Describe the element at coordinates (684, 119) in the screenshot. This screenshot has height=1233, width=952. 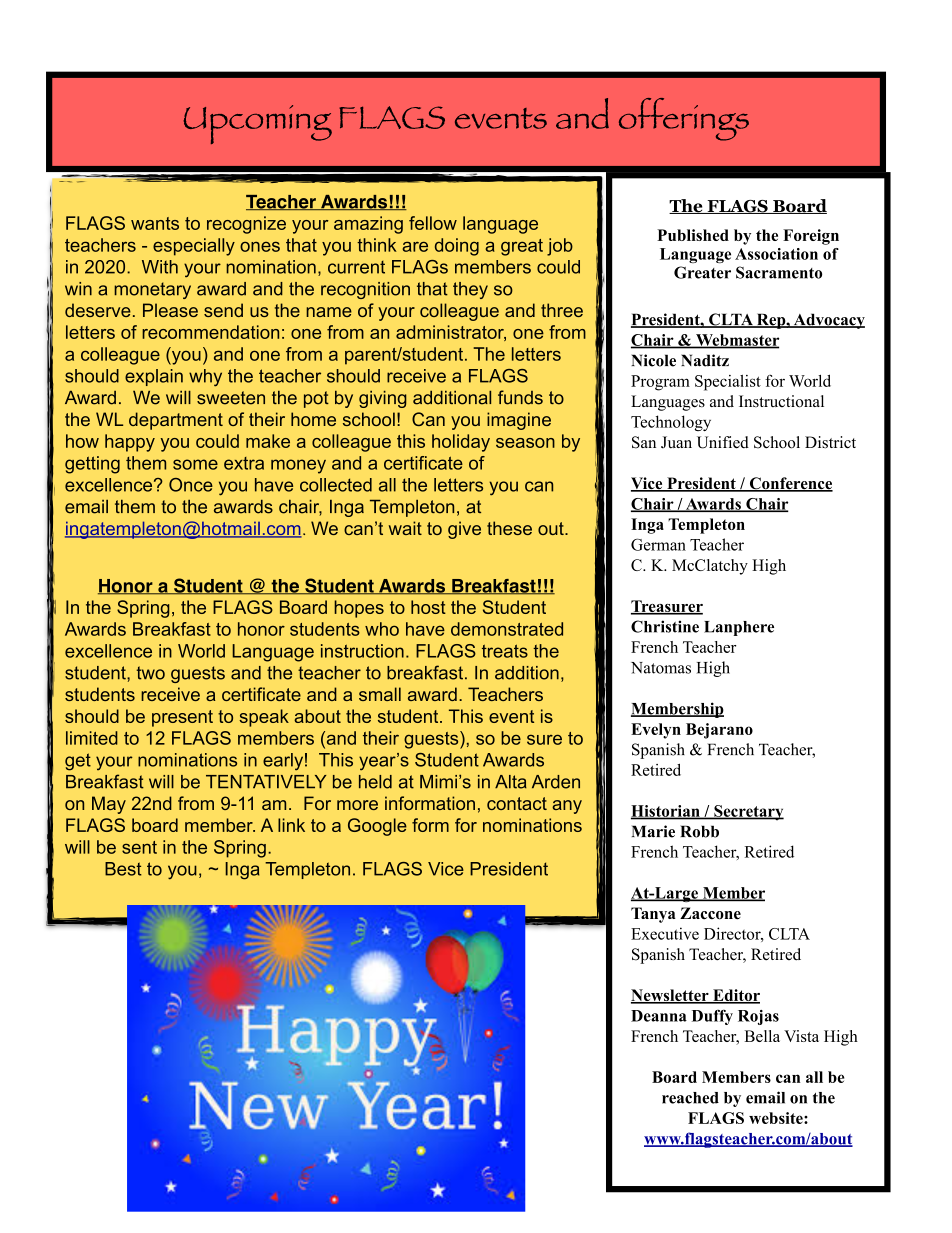
I see `offerings` at that location.
